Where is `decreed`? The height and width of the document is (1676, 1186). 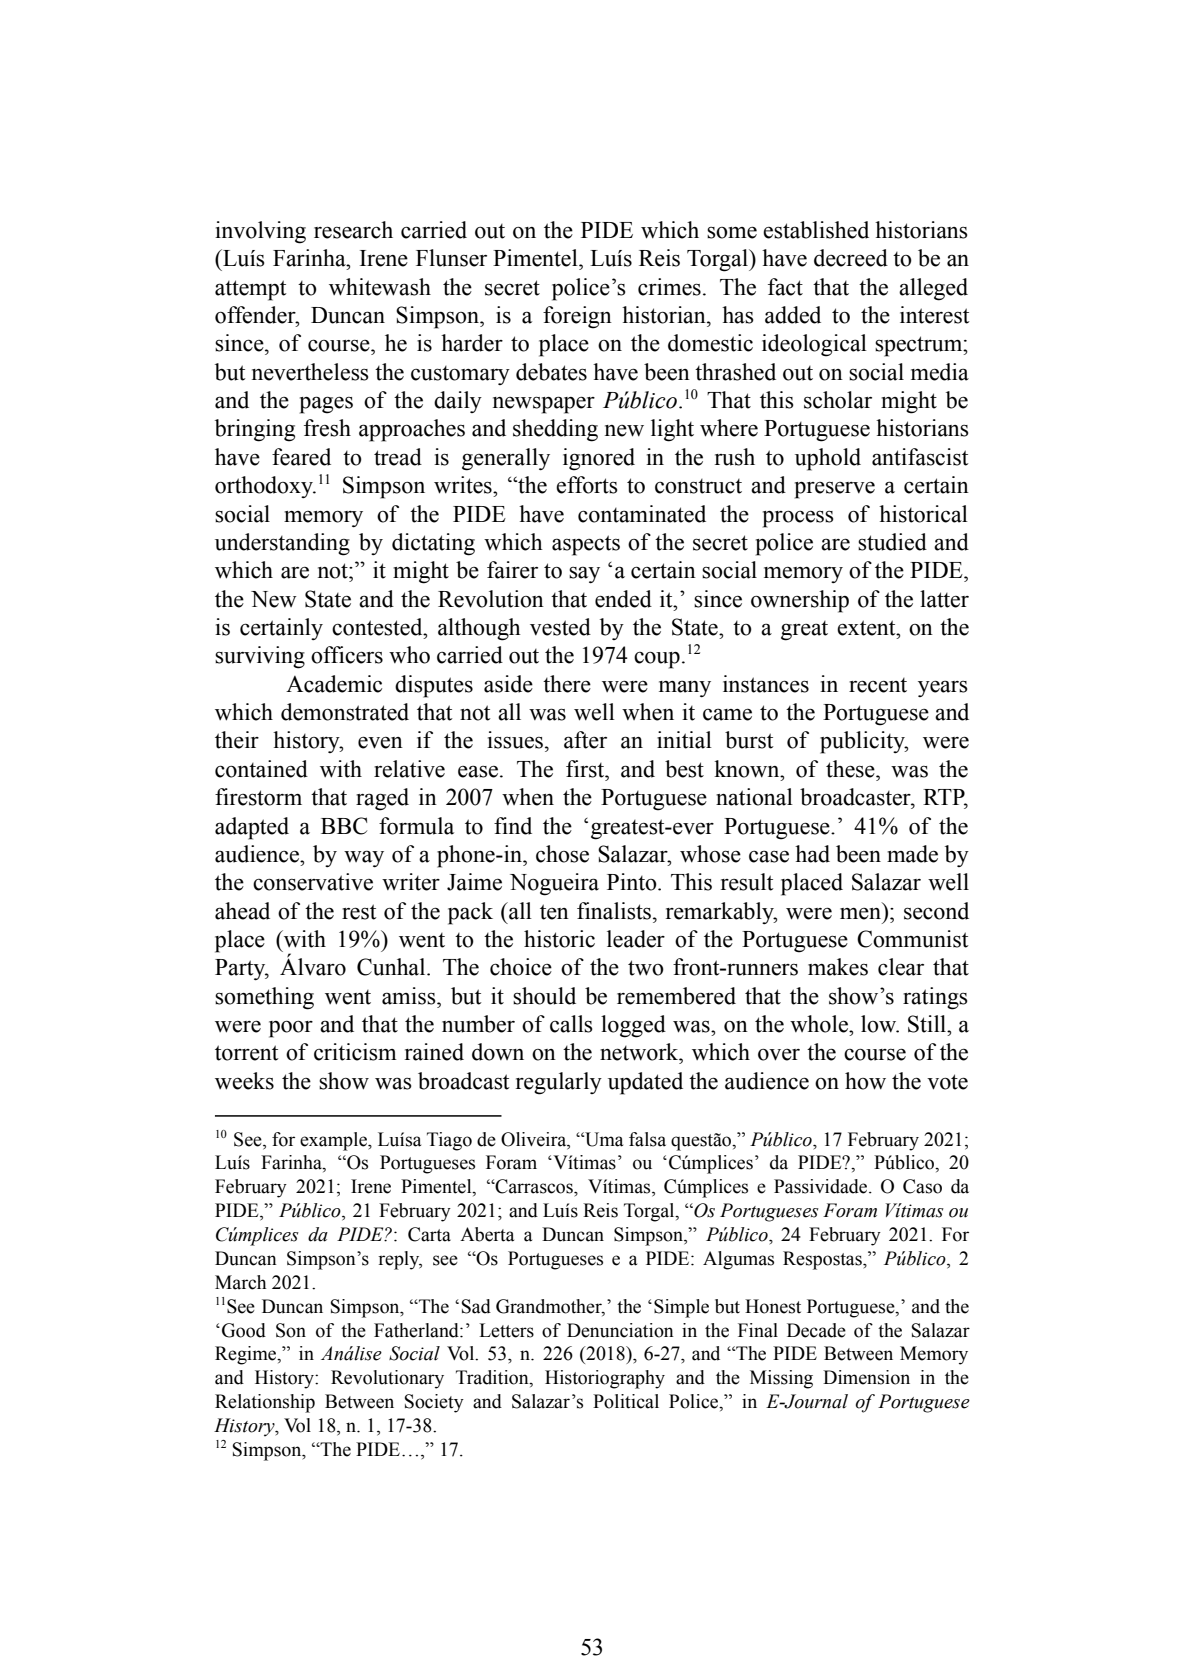 decreed is located at coordinates (851, 258).
